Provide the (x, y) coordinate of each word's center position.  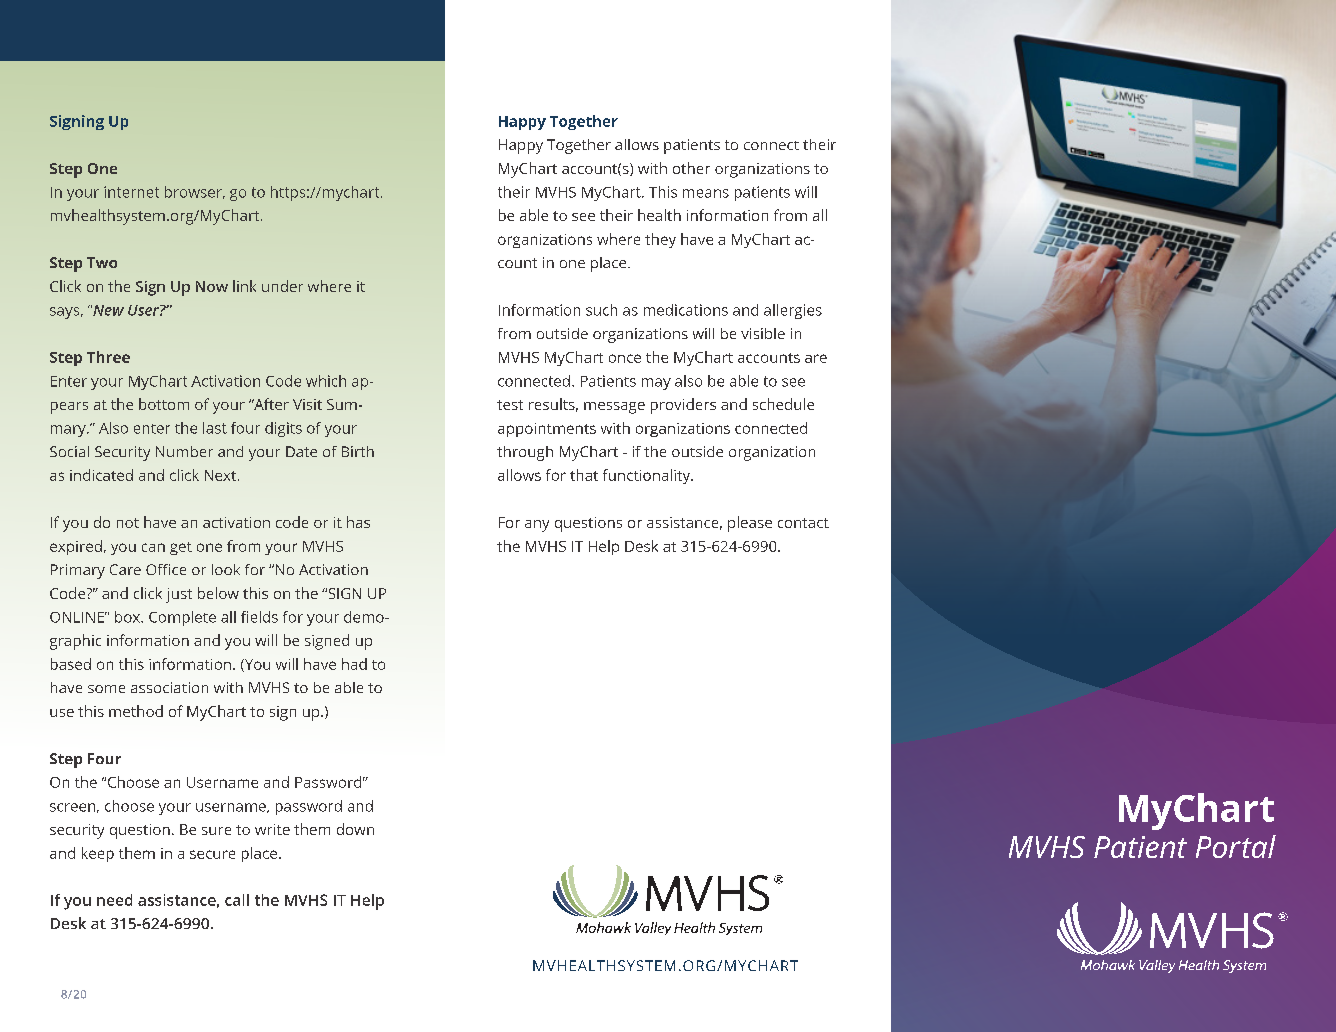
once (625, 358)
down (355, 829)
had (354, 664)
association (169, 687)
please (750, 524)
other (691, 168)
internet (131, 192)
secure (212, 854)
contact (803, 523)
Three (108, 357)
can (153, 547)
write (272, 829)
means (706, 193)
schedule (783, 404)
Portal (1236, 846)
